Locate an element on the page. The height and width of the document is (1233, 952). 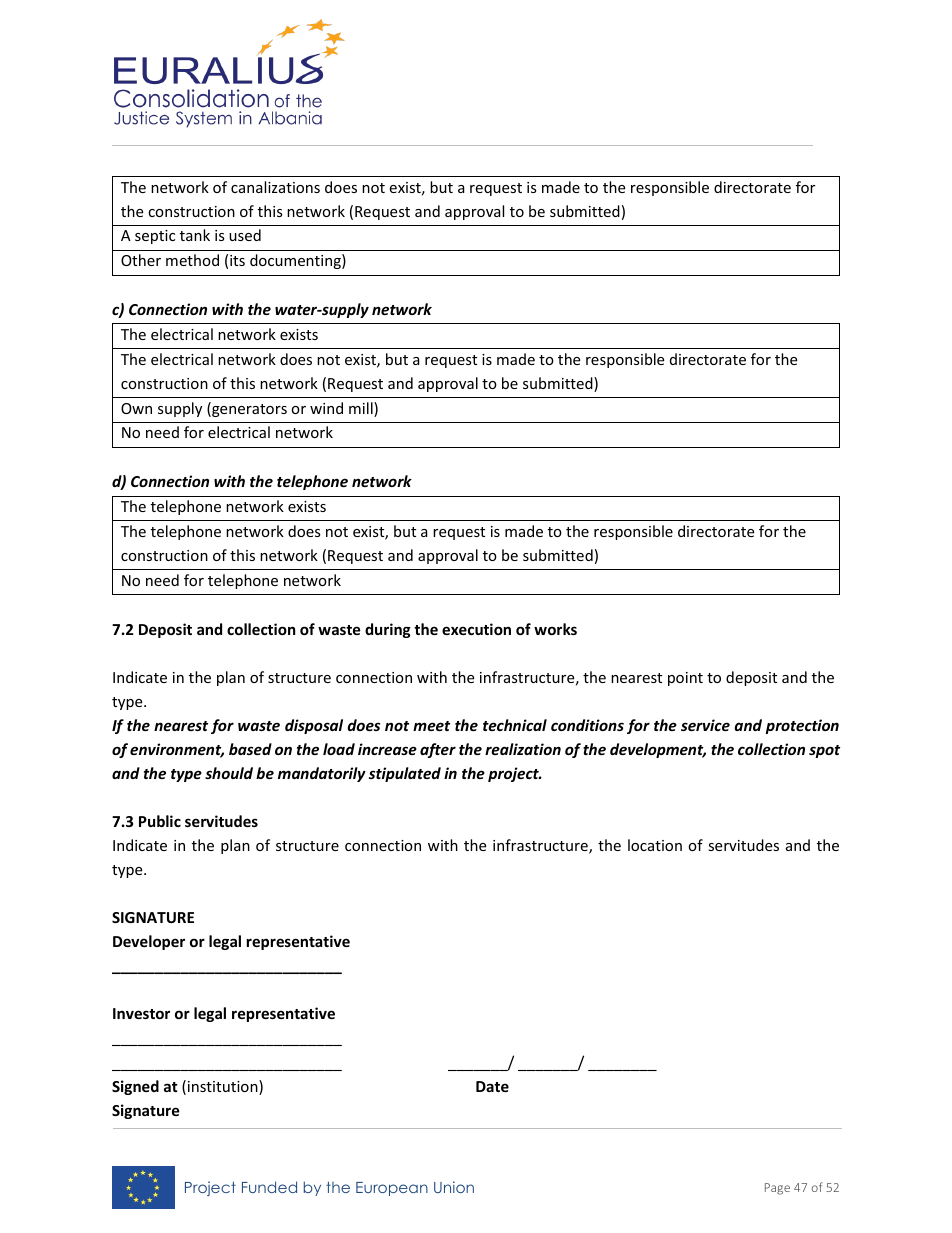
mill is located at coordinates (362, 409).
